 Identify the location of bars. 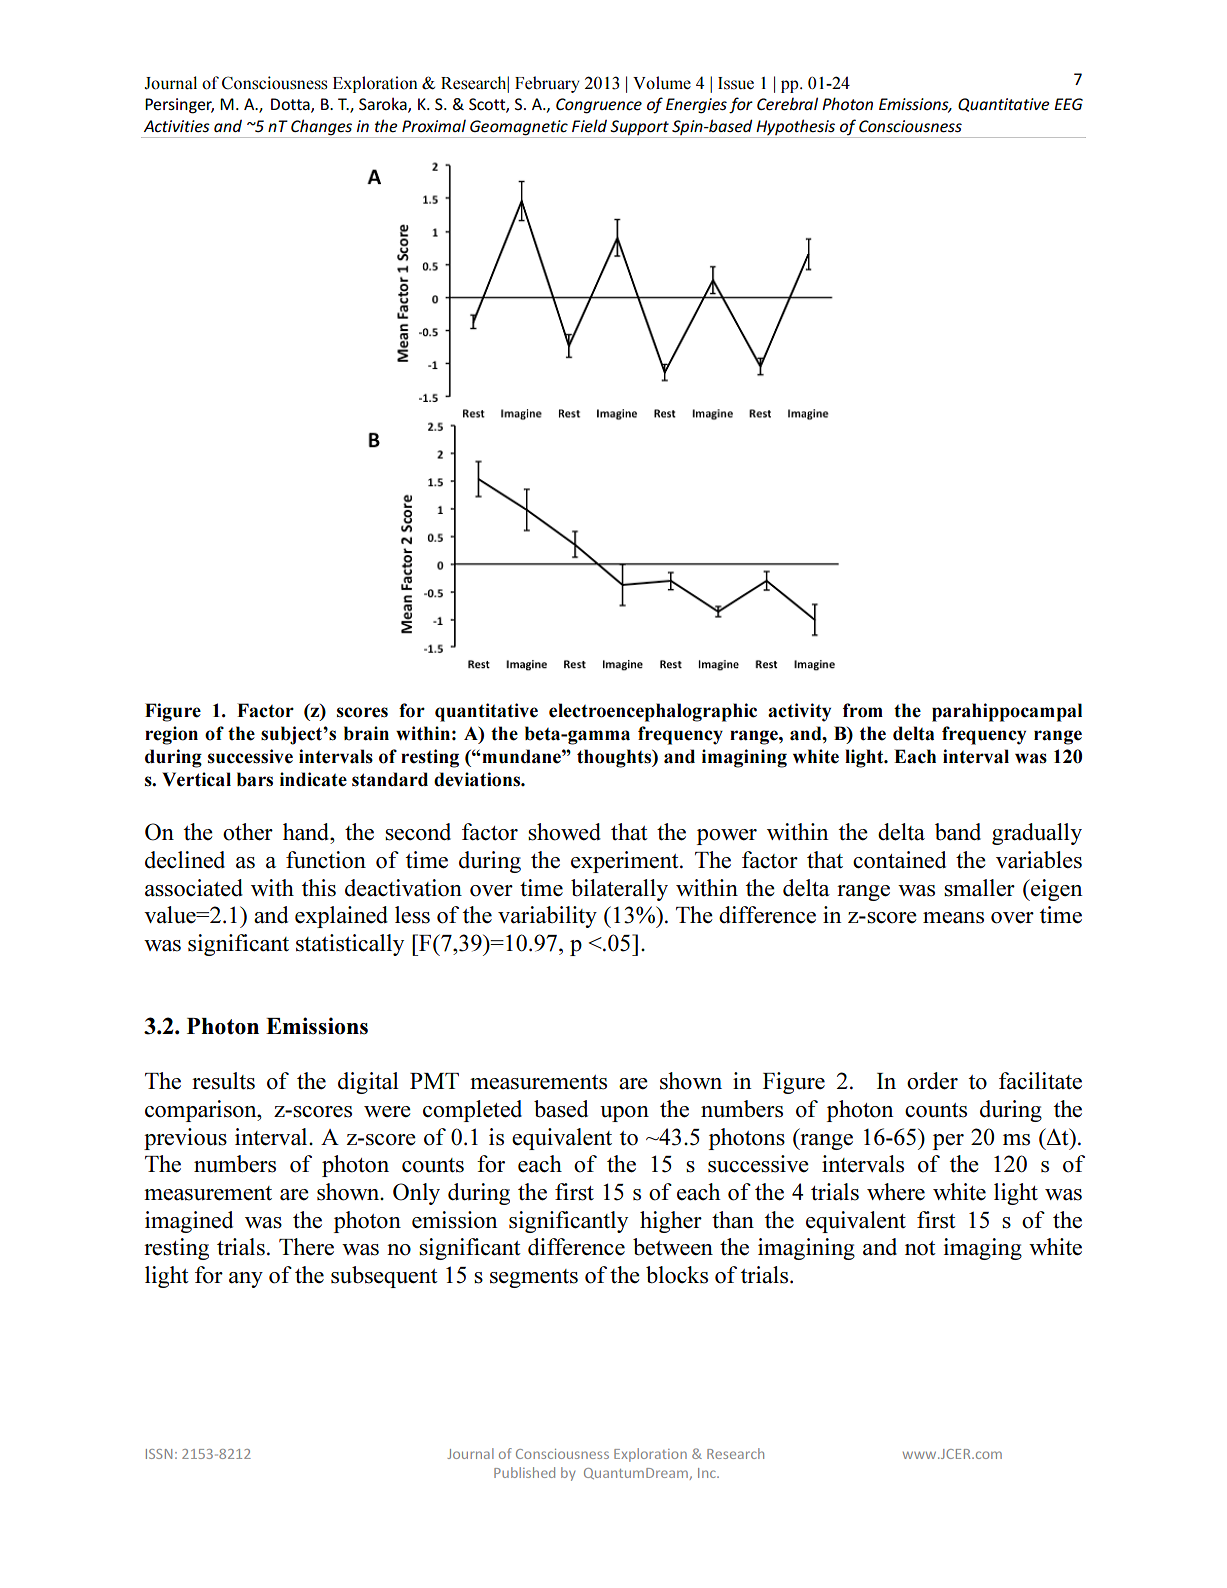
(255, 779).
